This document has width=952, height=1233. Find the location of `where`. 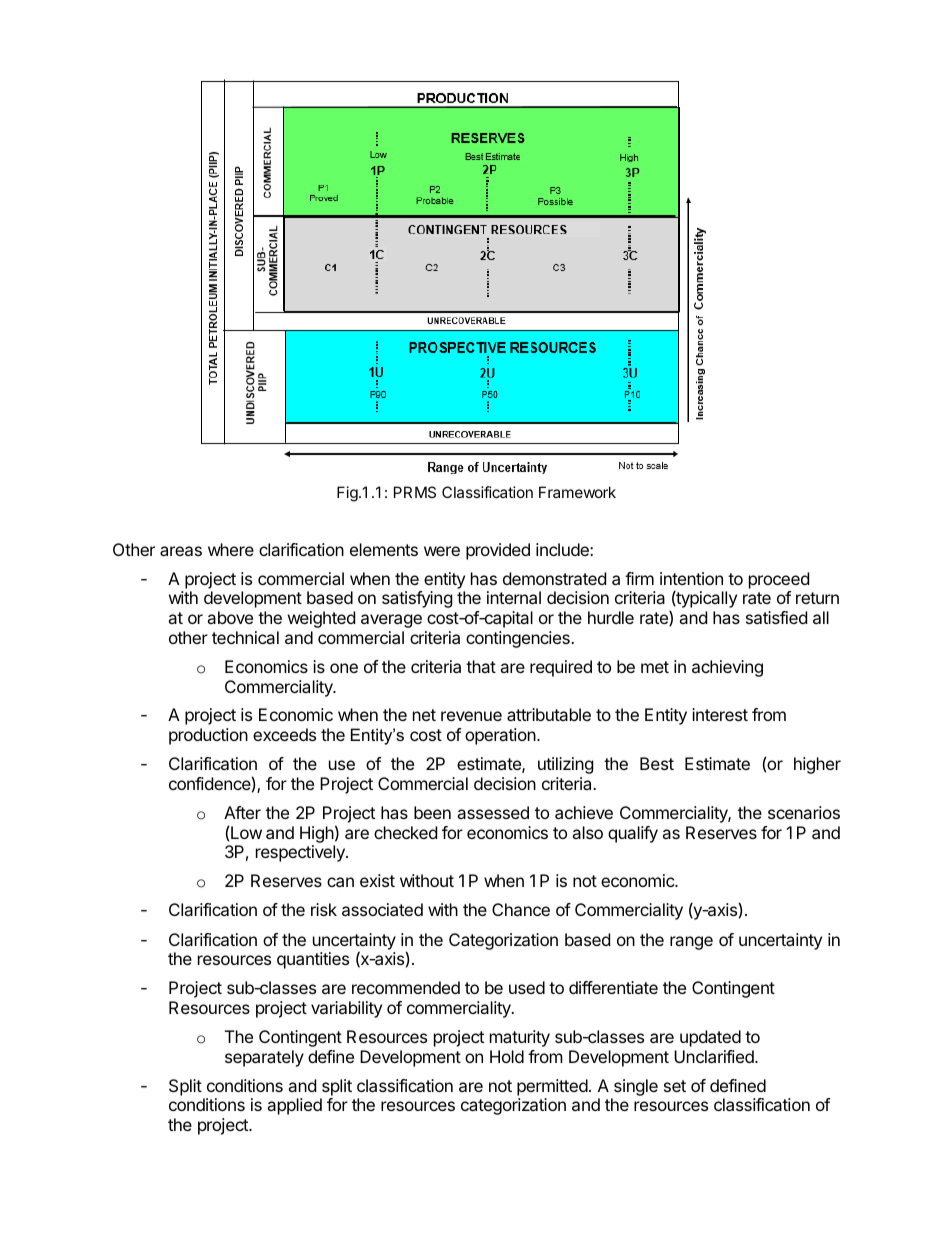

where is located at coordinates (231, 549).
